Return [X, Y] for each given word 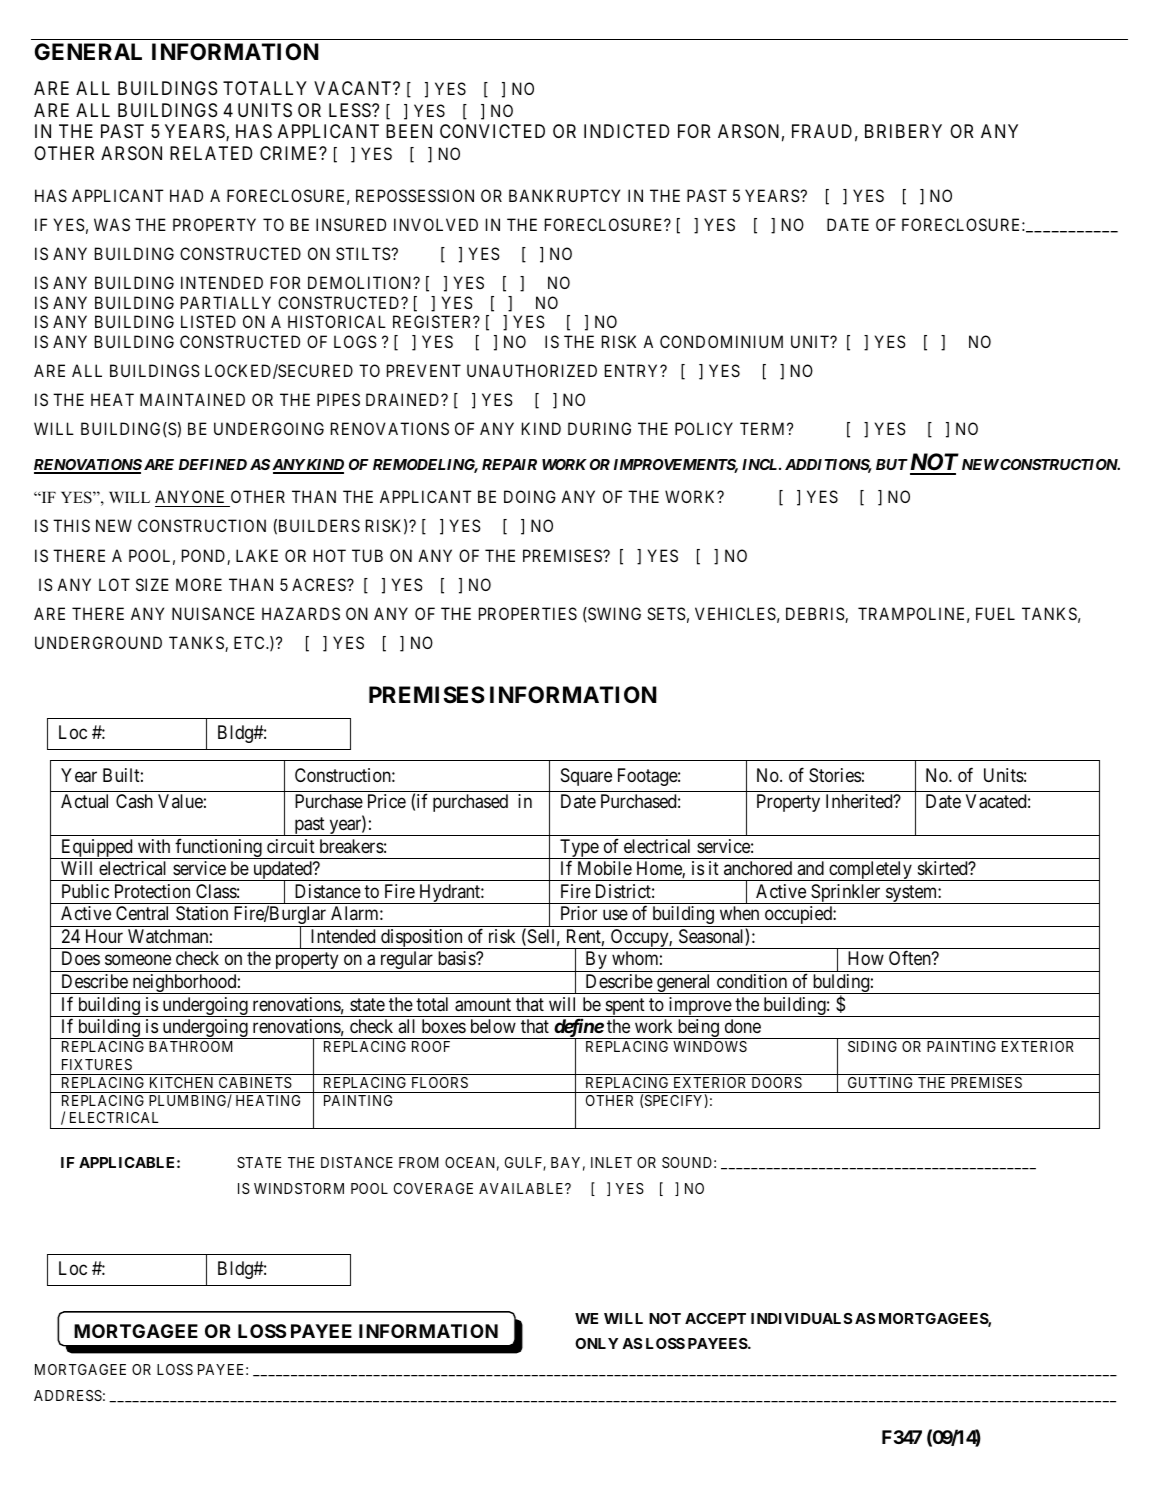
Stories [835, 775]
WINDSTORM [299, 1188]
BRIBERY [903, 131]
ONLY [596, 1343]
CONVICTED [492, 131]
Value [180, 801]
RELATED [211, 153]
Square [586, 777]
